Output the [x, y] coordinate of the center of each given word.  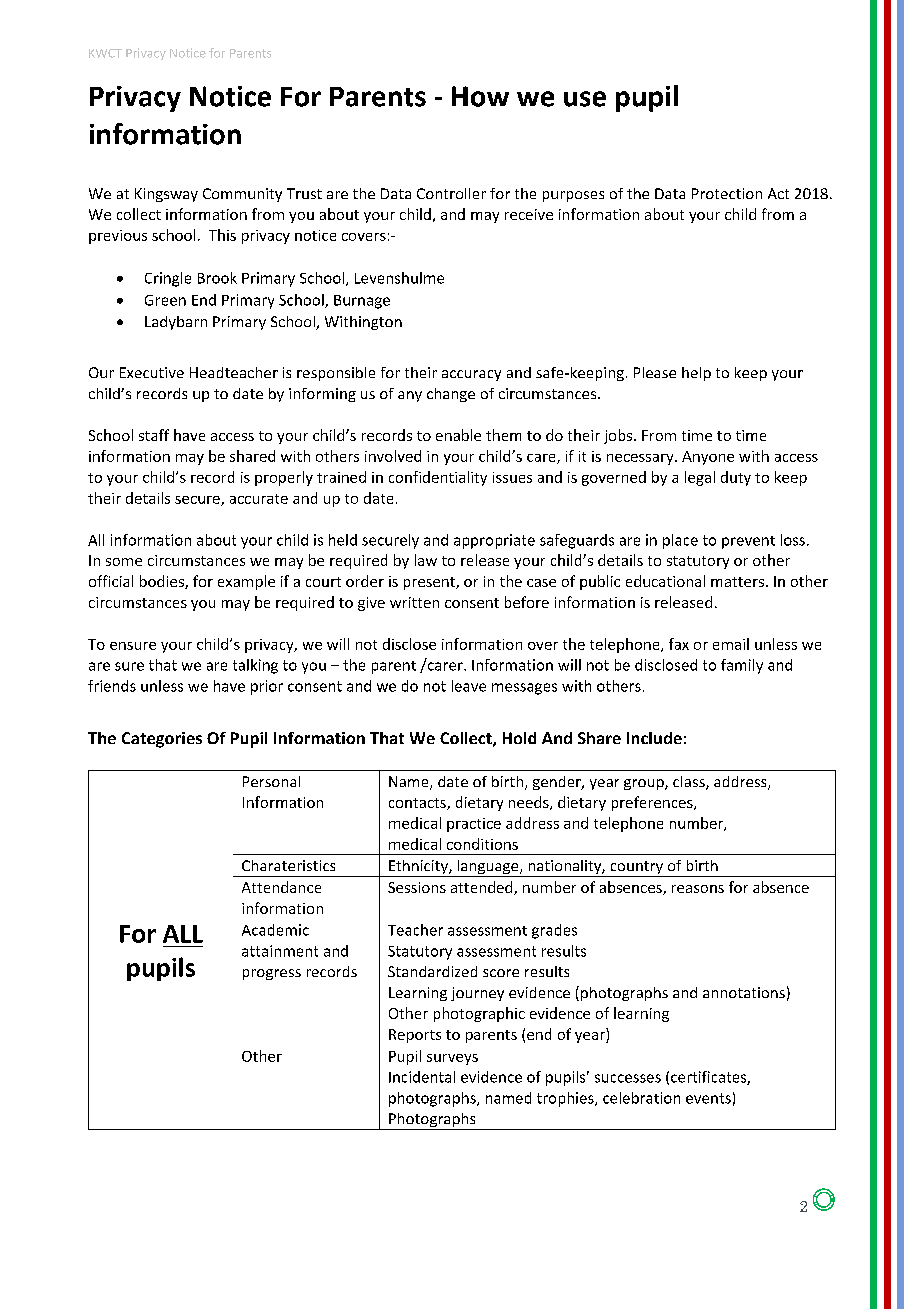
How [480, 96]
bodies [163, 582]
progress [272, 974]
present [430, 583]
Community [242, 195]
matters [737, 582]
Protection [727, 193]
